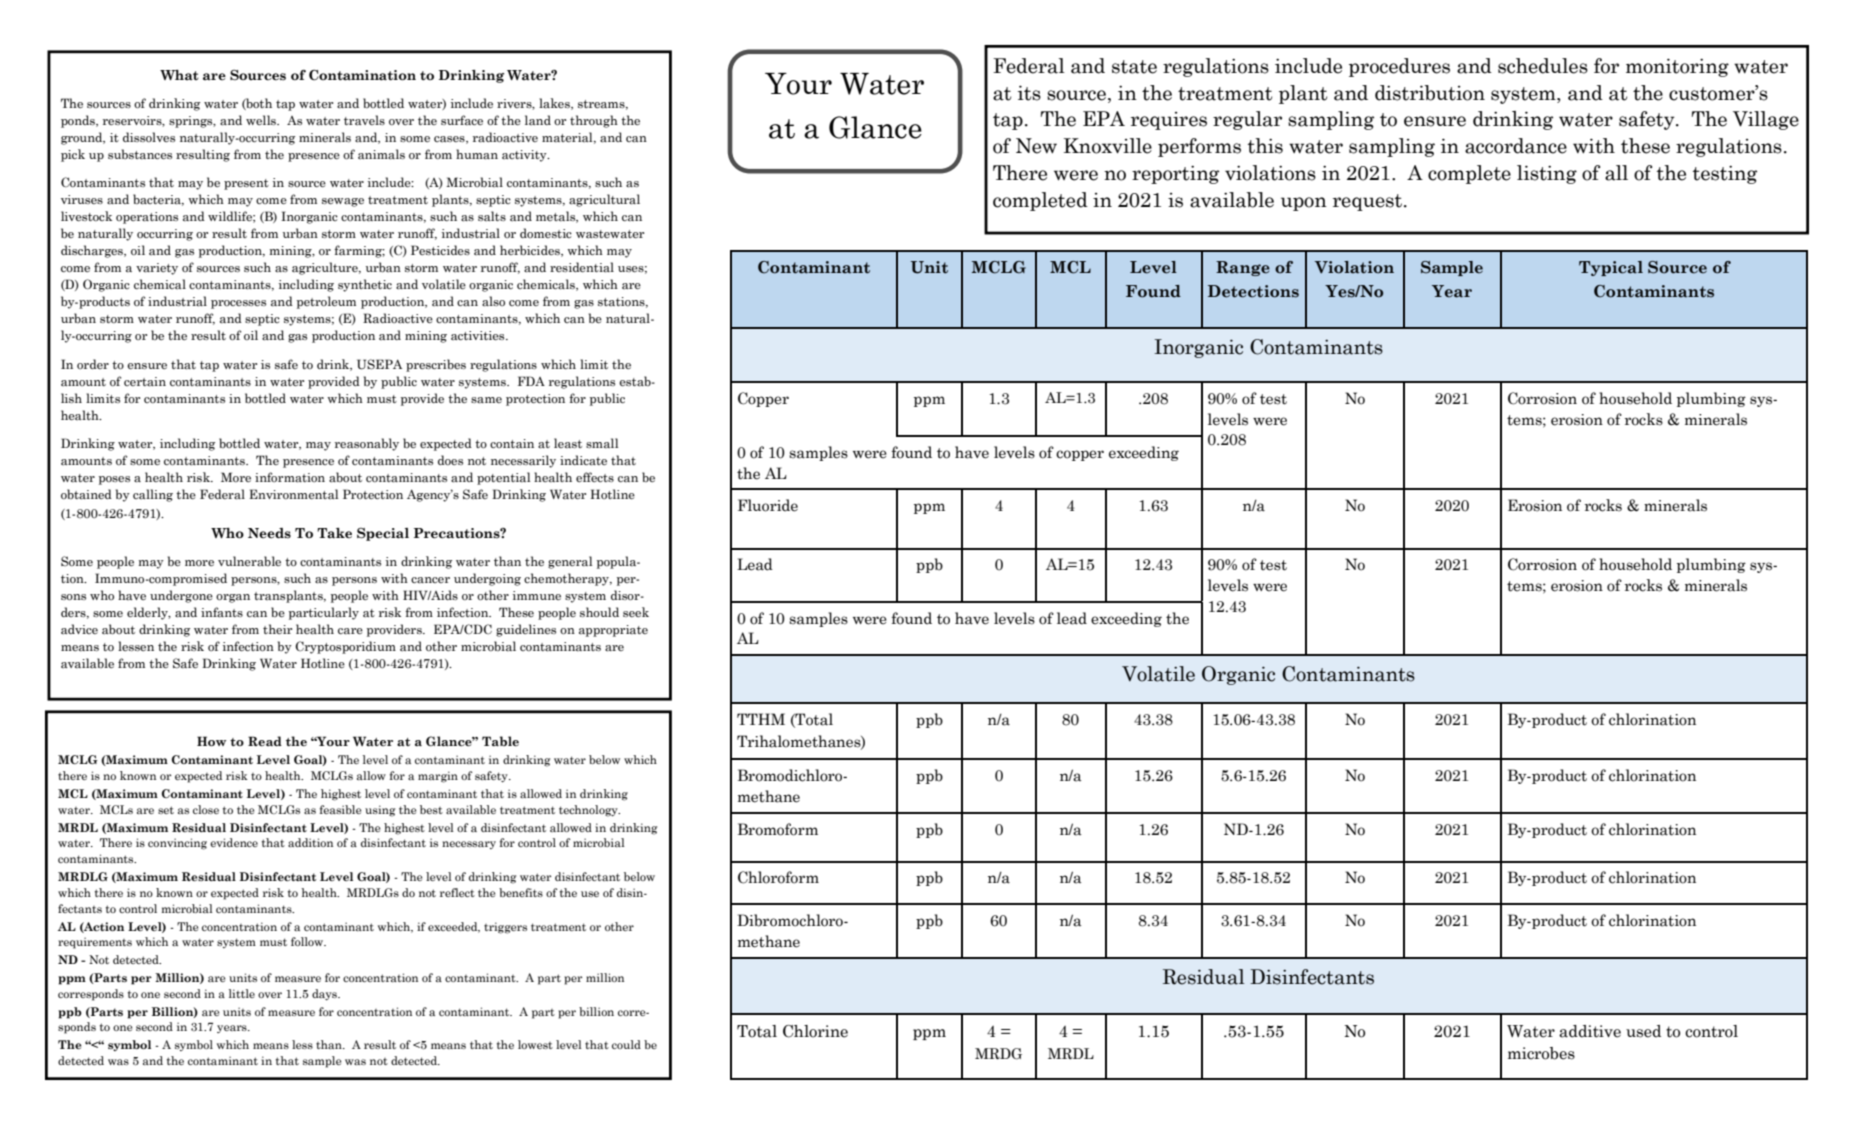 The image size is (1854, 1125). What do you see at coordinates (768, 505) in the screenshot?
I see `Fluoride` at bounding box center [768, 505].
